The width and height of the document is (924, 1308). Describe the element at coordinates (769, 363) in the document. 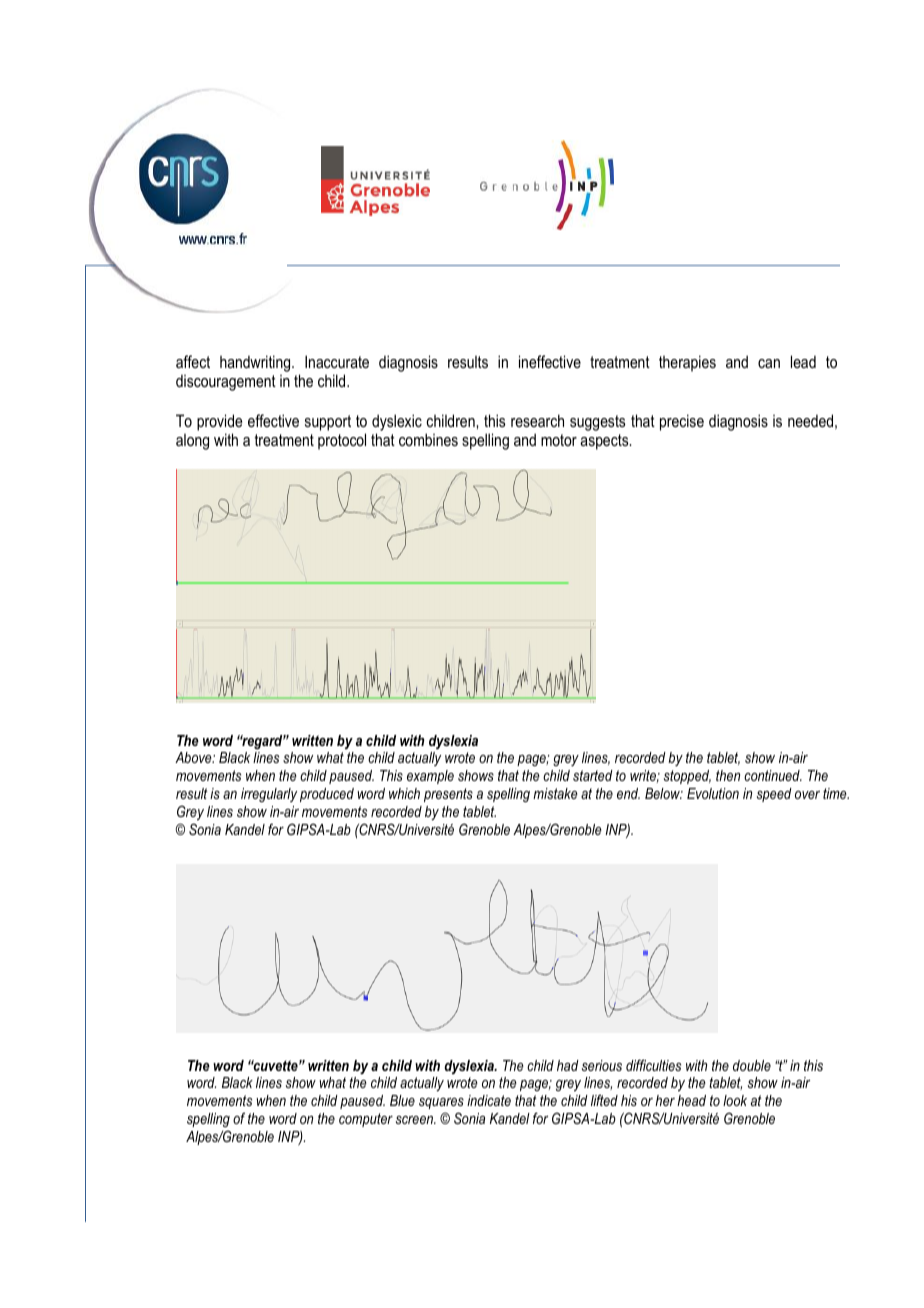

I see `can` at that location.
